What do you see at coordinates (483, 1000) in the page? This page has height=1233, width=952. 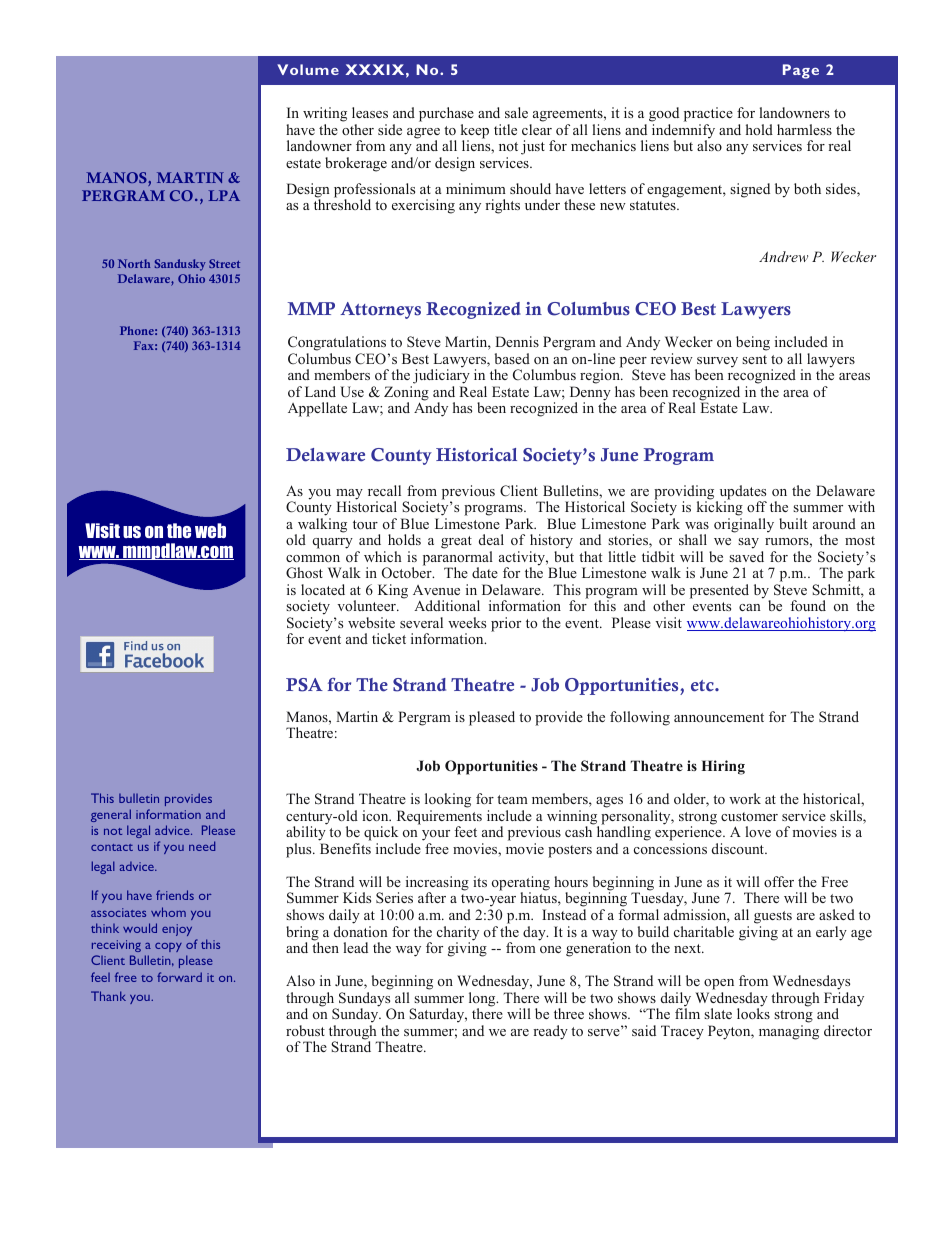 I see `long` at bounding box center [483, 1000].
